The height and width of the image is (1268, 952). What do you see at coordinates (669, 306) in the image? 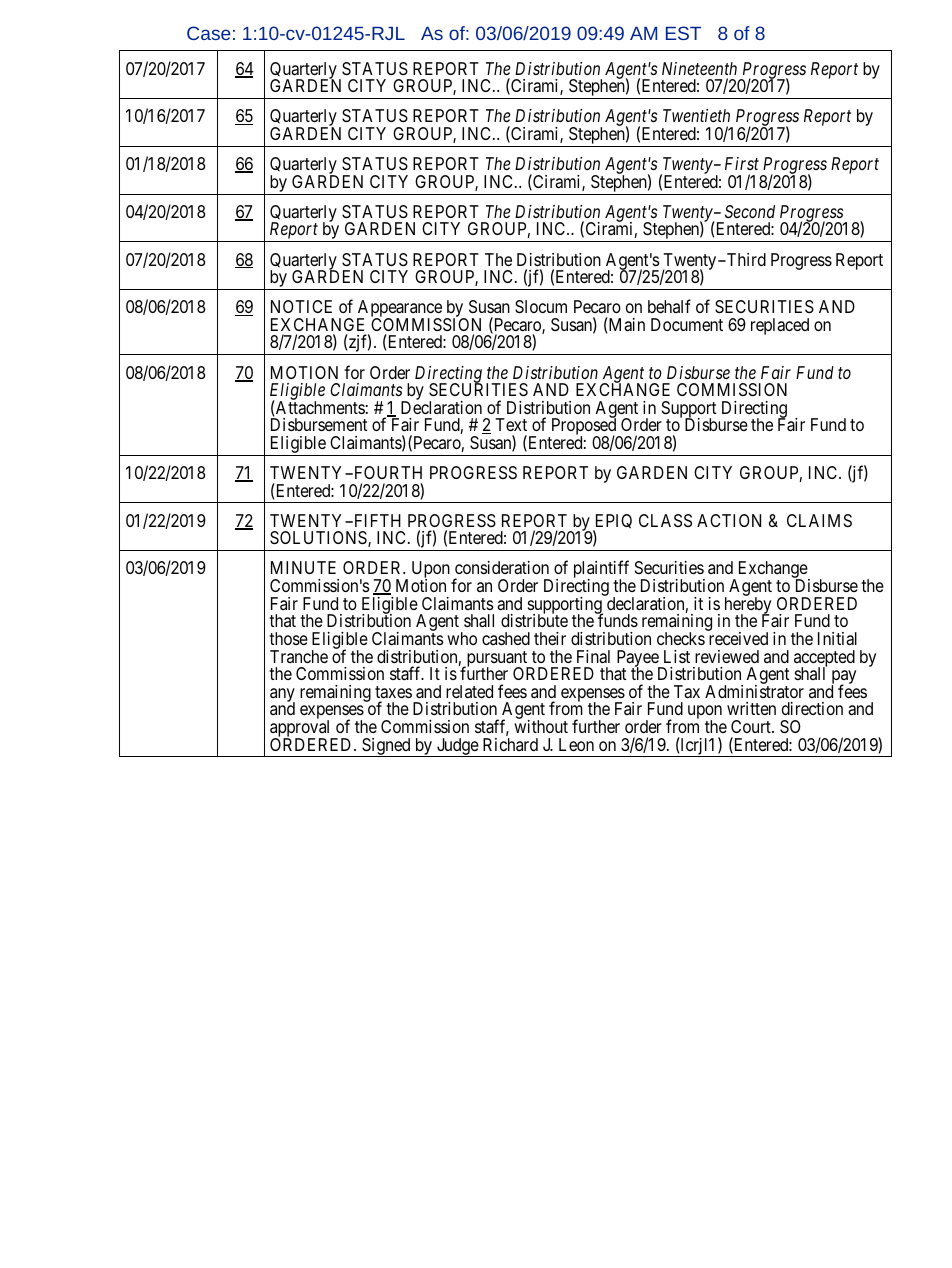
I see `behalf` at bounding box center [669, 306].
